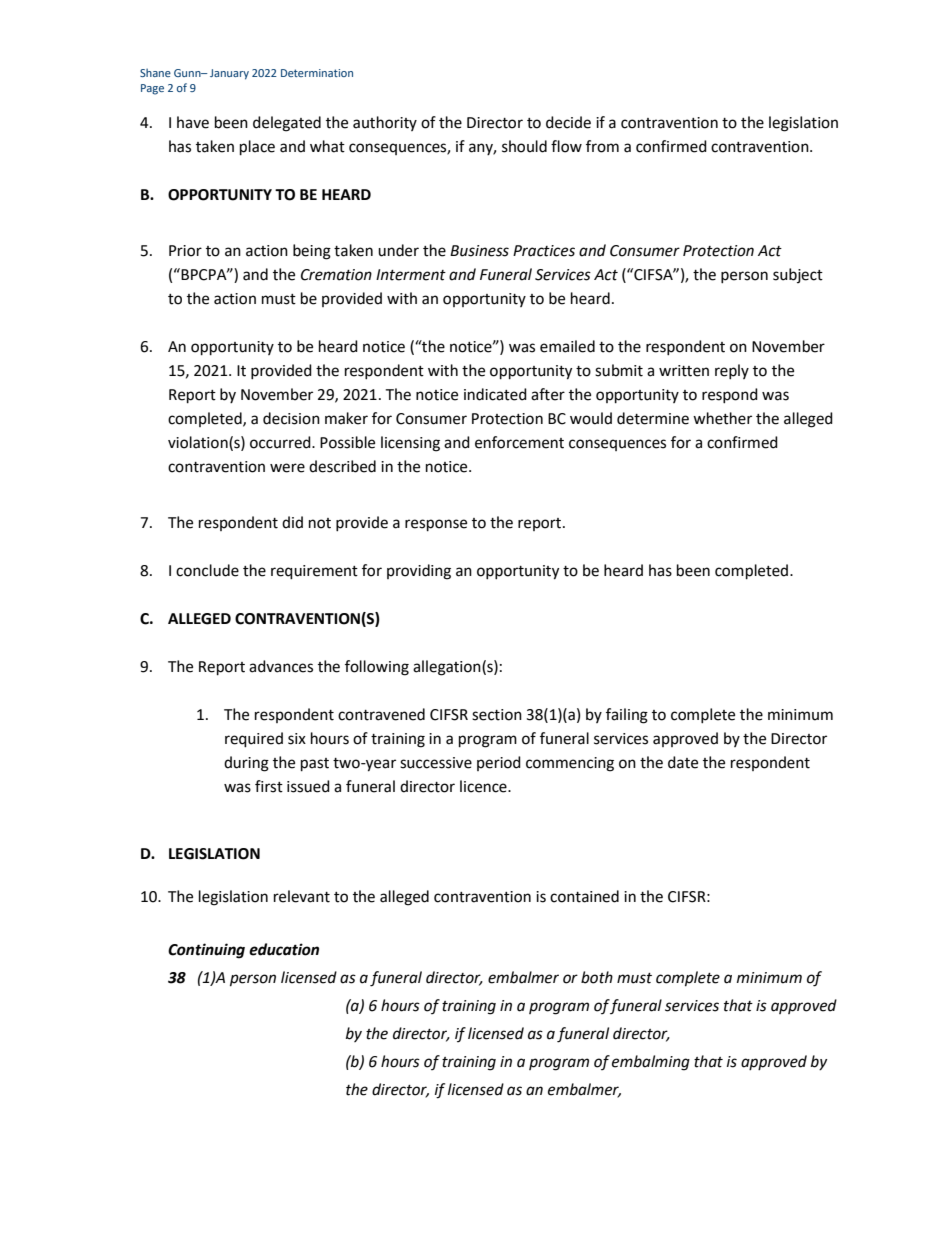 This document has width=952, height=1233. Describe the element at coordinates (229, 74) in the document. I see `January` at that location.
